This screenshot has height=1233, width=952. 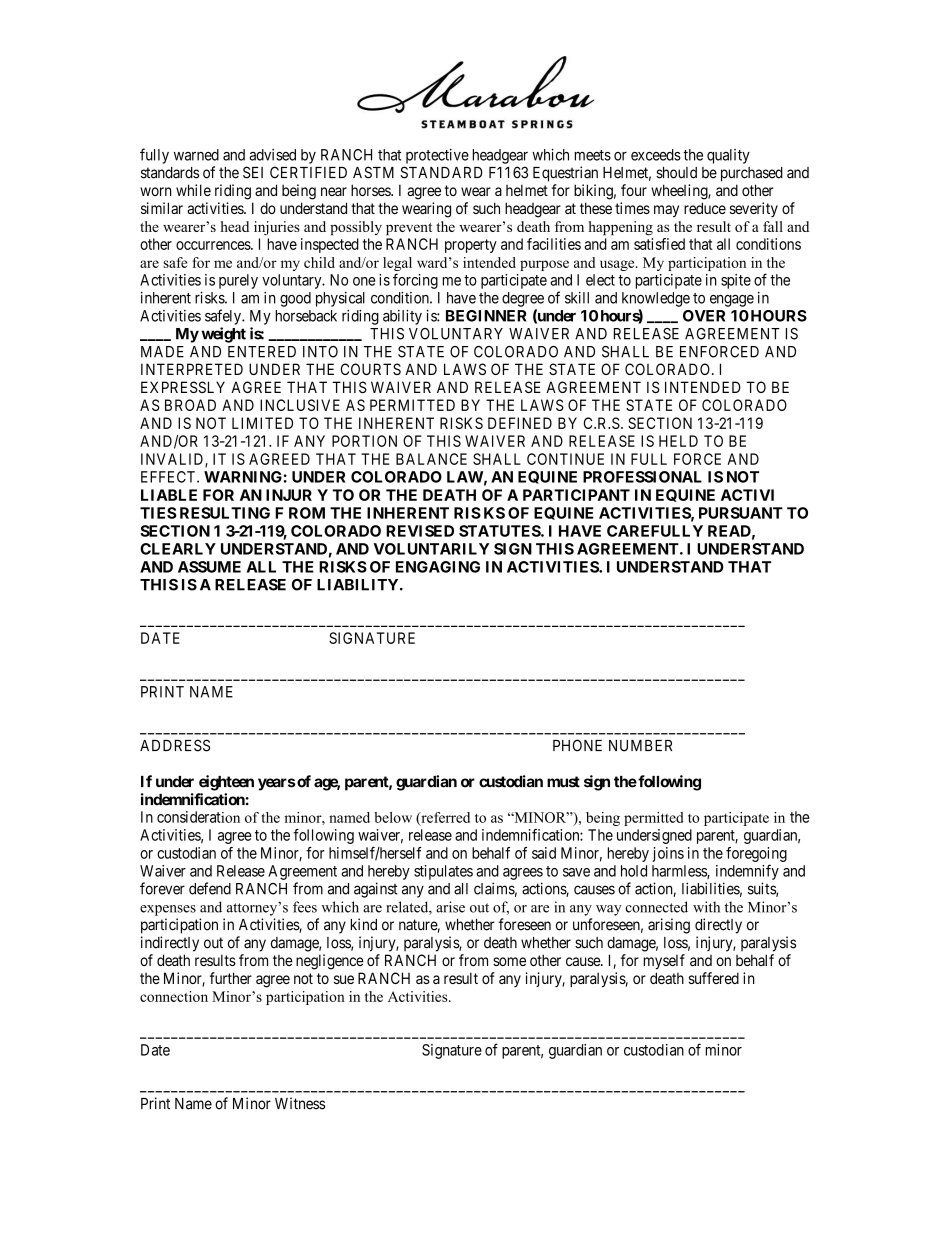 I want to click on SEI, so click(x=253, y=172).
